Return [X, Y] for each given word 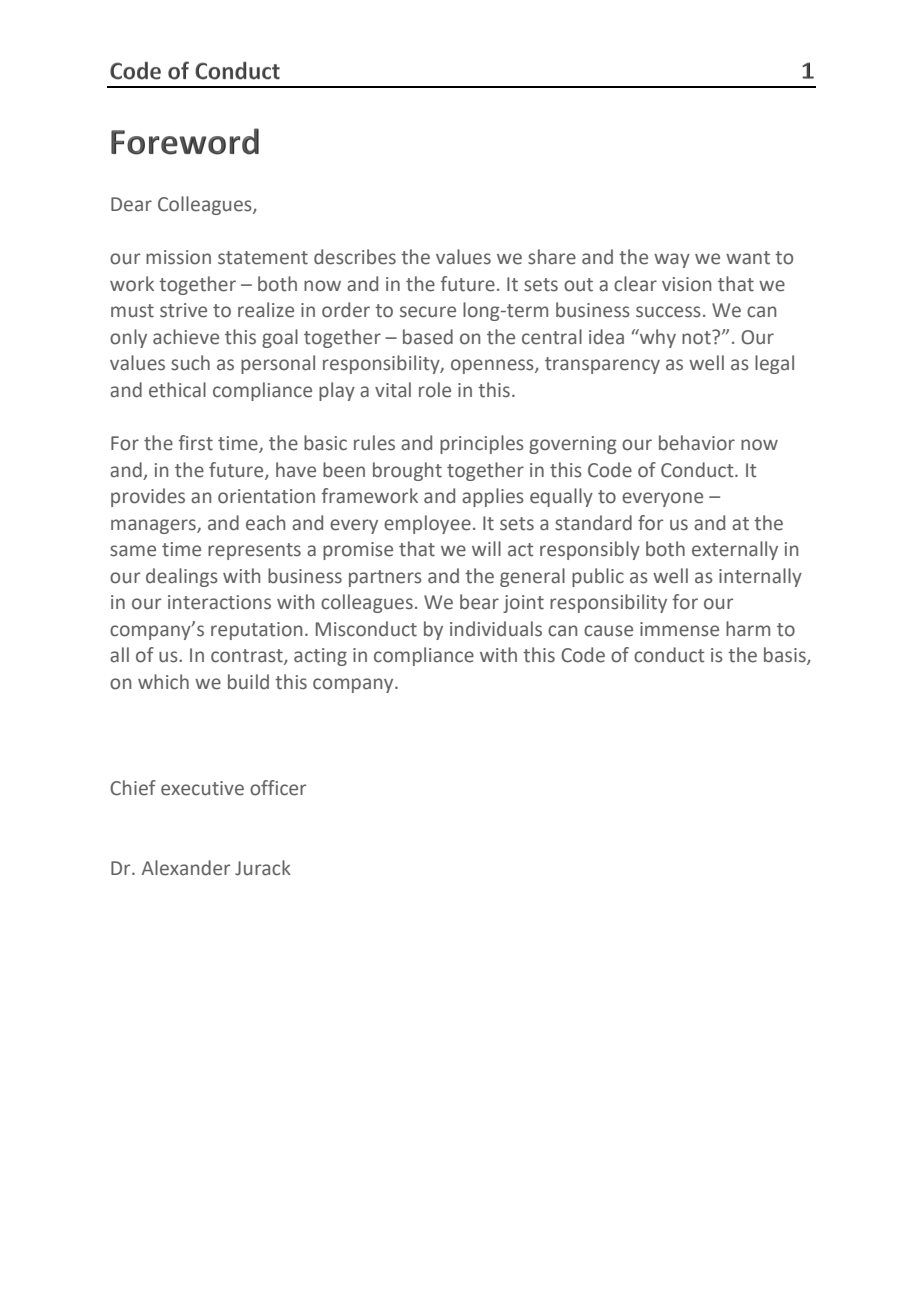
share [552, 257]
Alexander [186, 868]
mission [178, 257]
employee [427, 524]
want [748, 258]
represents [254, 551]
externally [735, 550]
